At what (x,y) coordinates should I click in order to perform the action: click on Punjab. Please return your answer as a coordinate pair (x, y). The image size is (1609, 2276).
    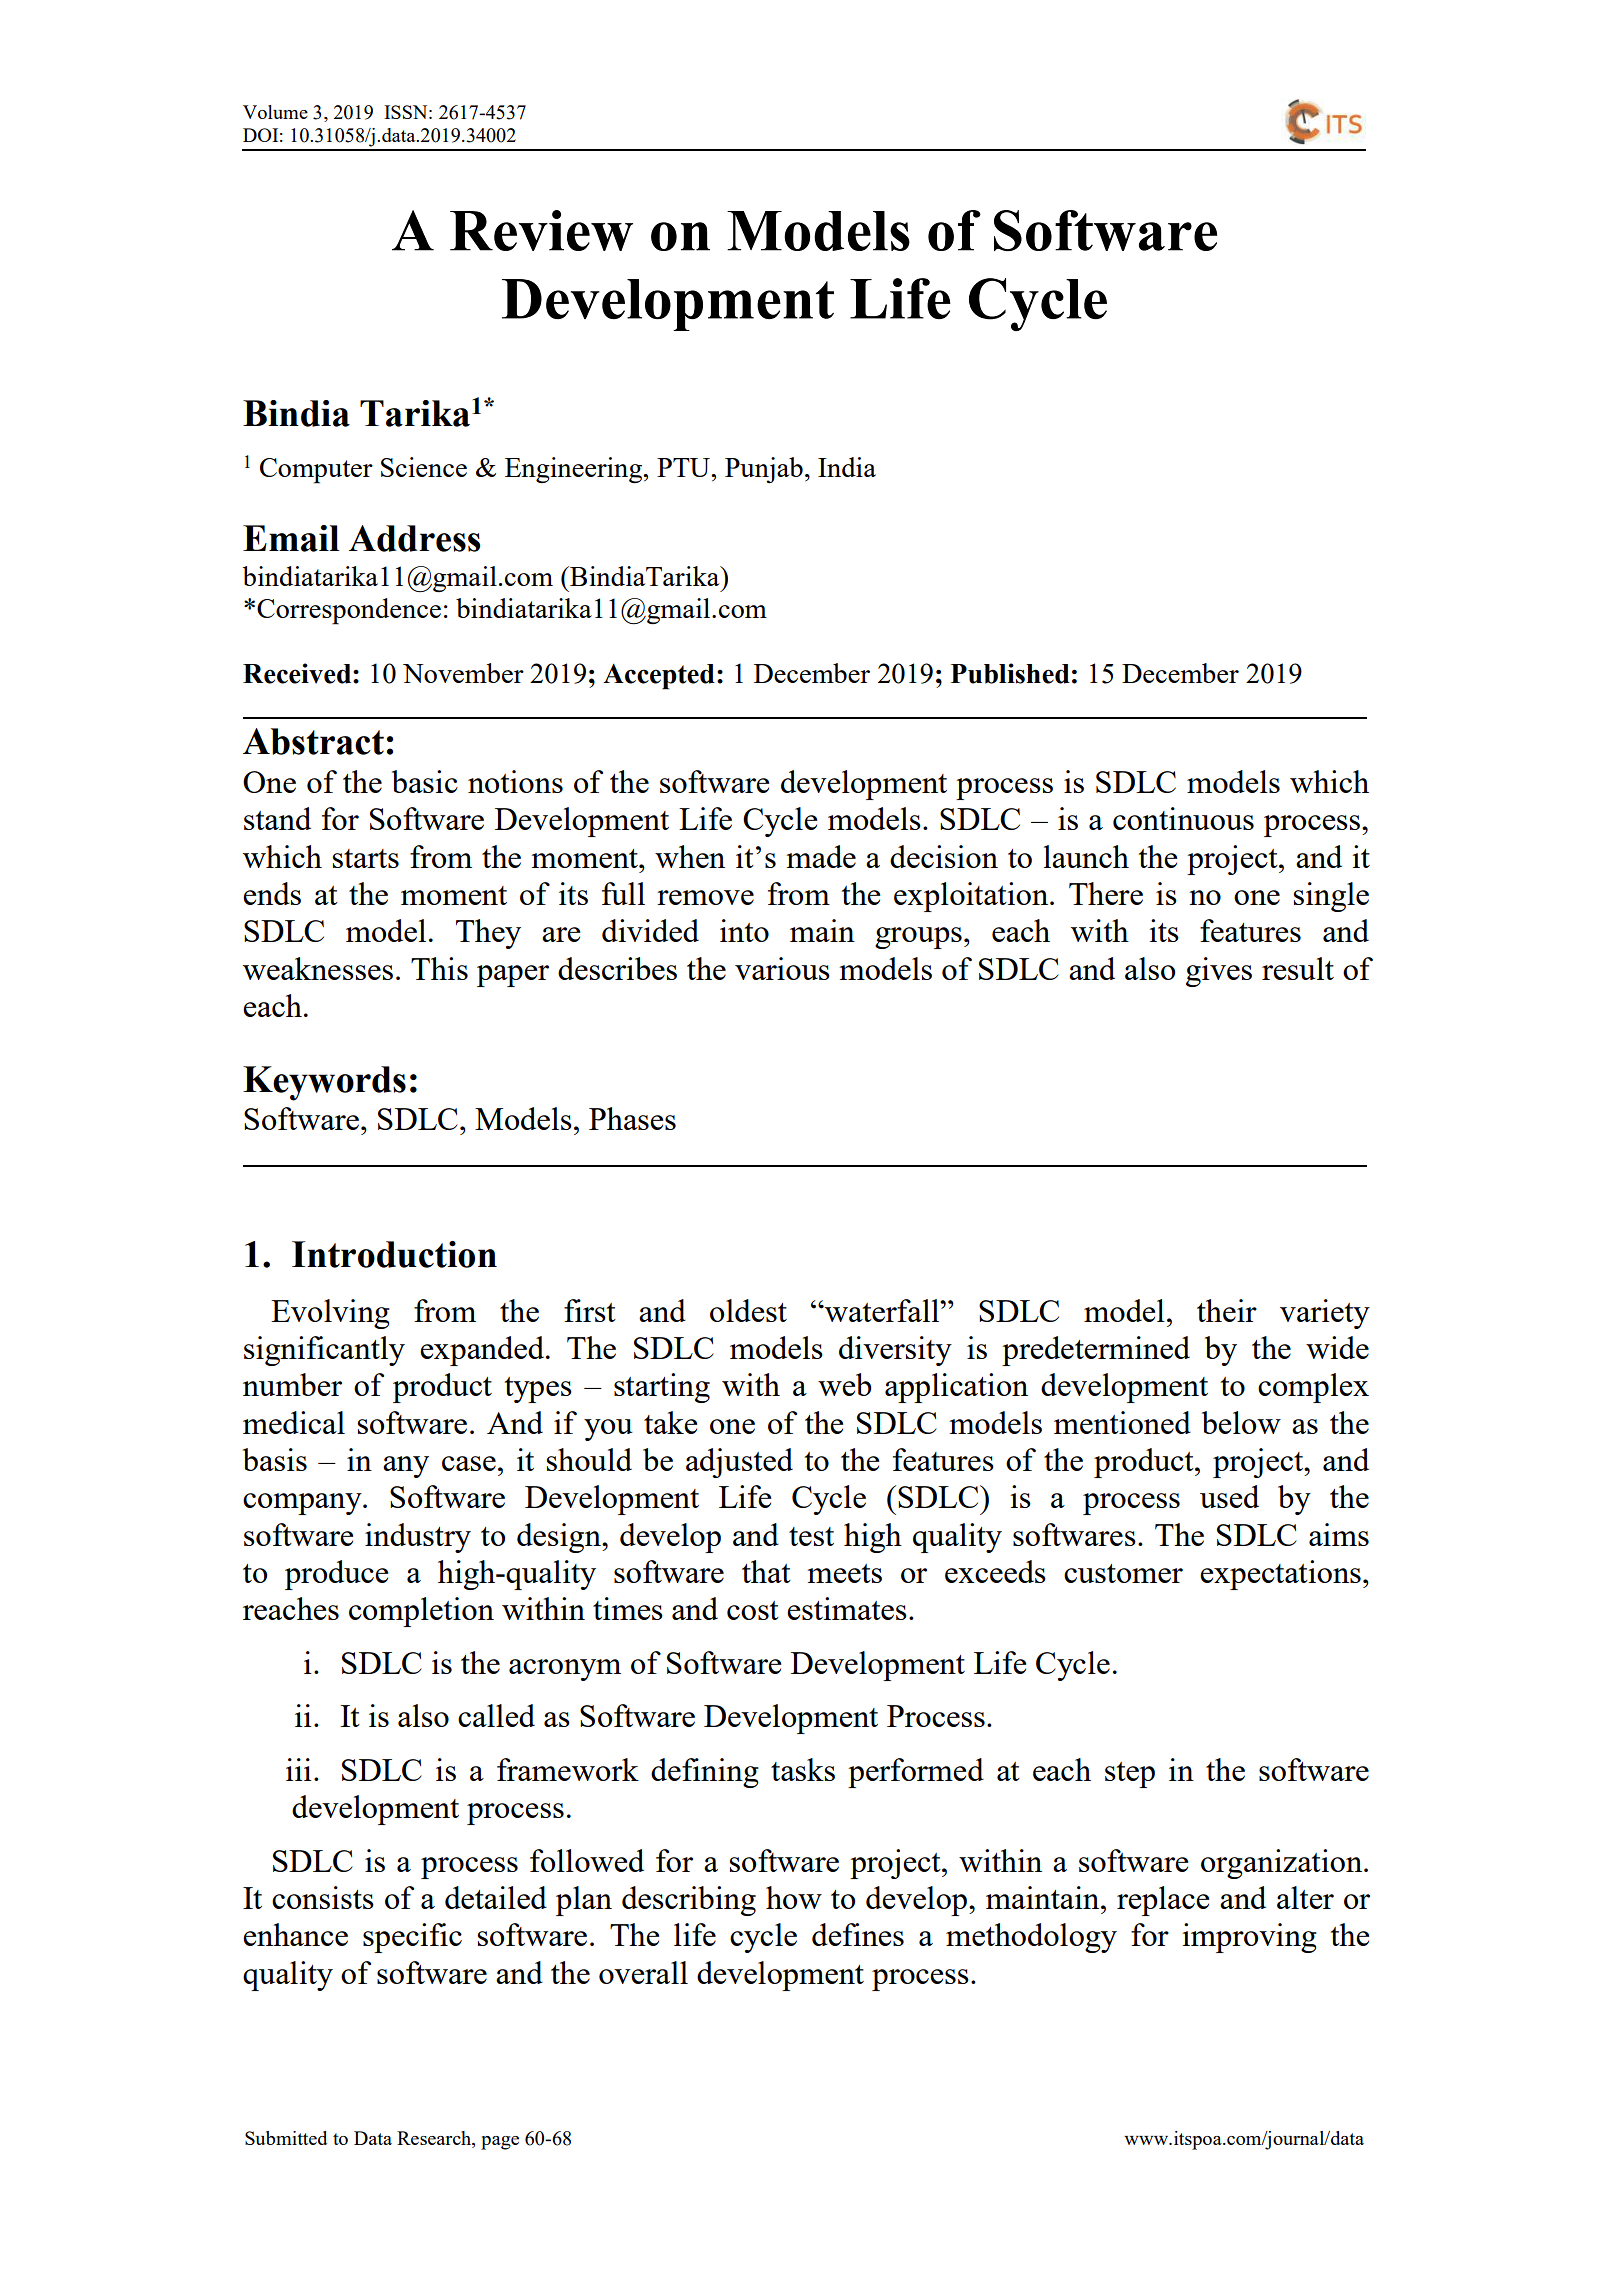
    Looking at the image, I should click on (764, 470).
